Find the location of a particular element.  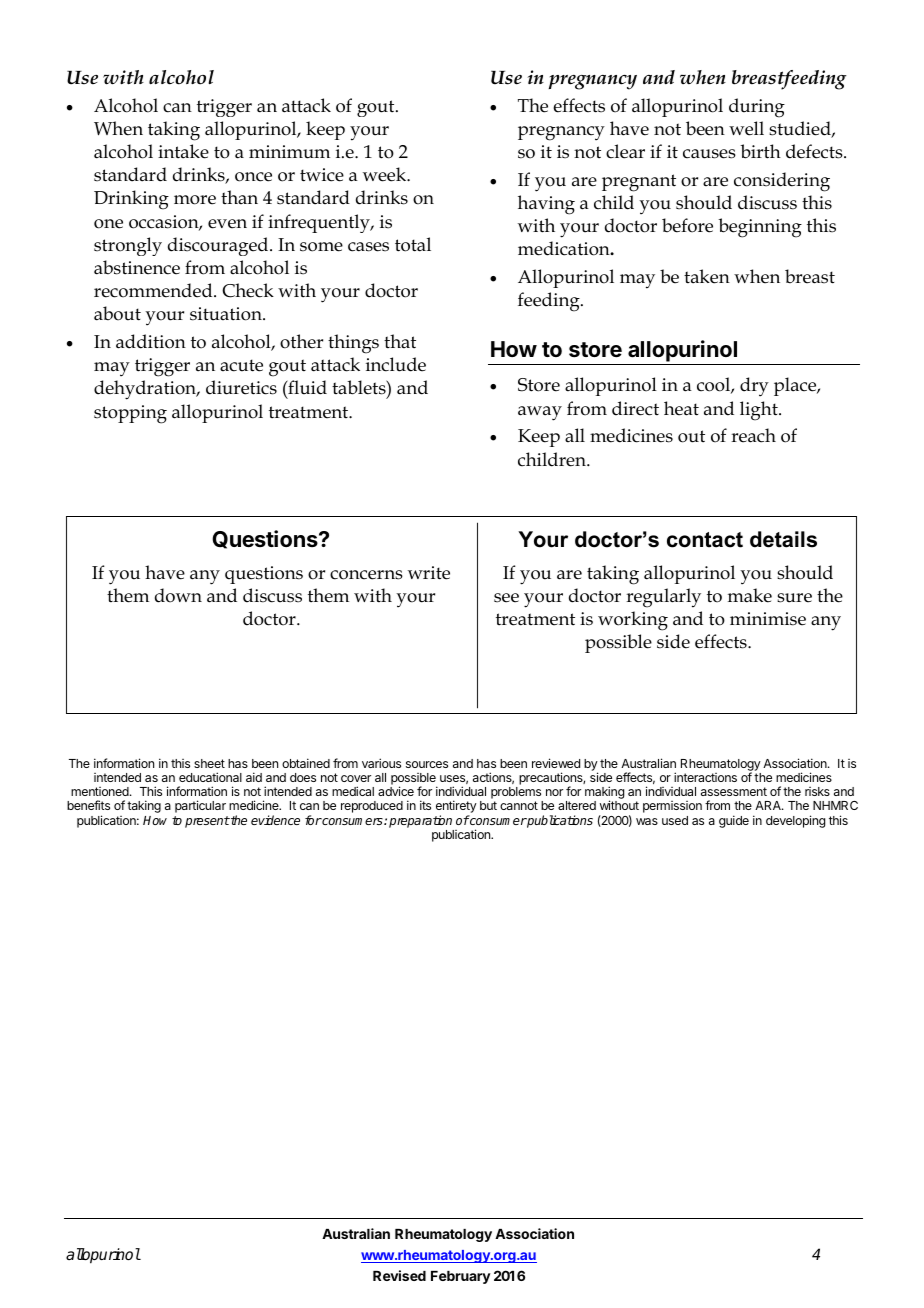

guide is located at coordinates (734, 821).
